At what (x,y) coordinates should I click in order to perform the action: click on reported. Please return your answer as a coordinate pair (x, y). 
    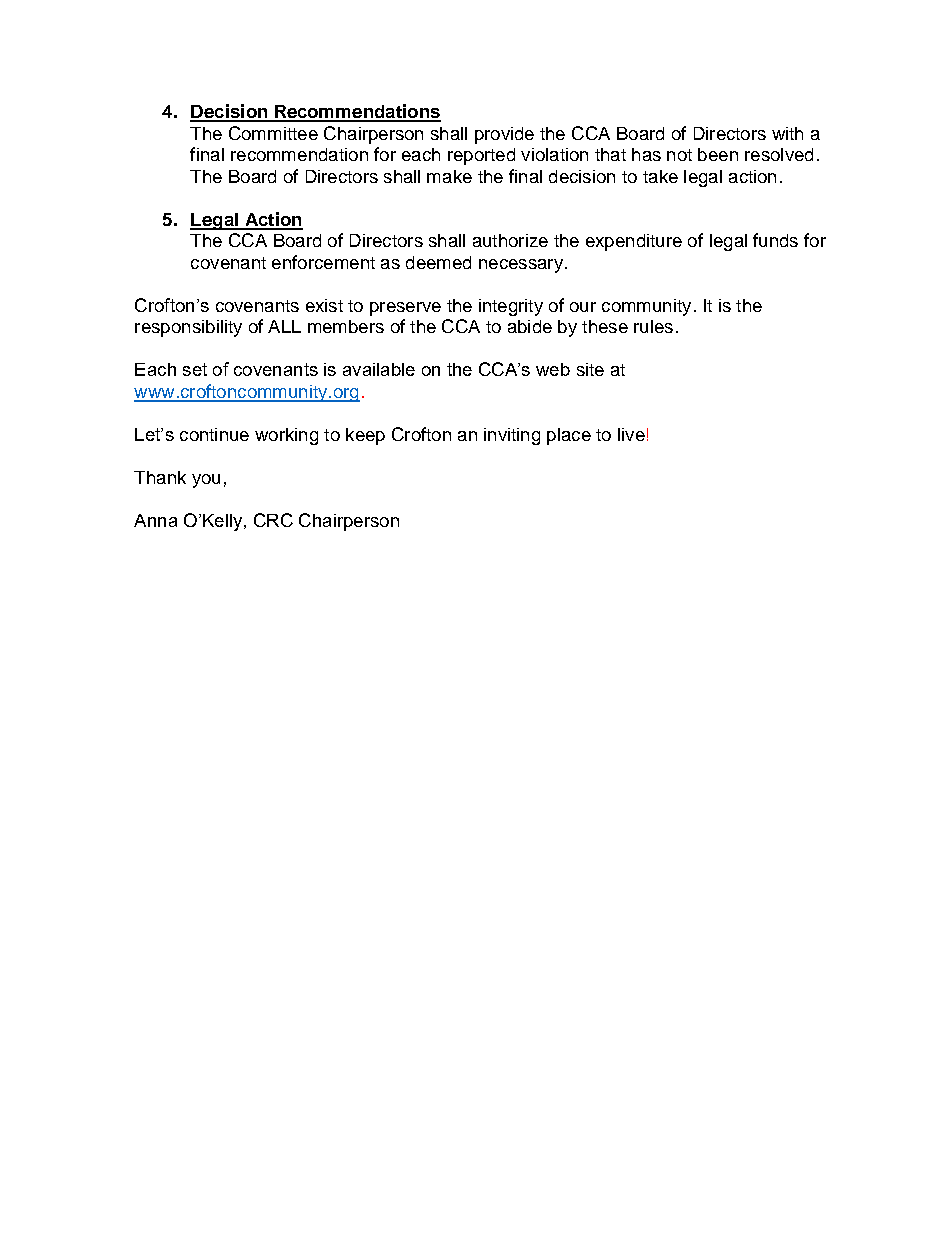
    Looking at the image, I should click on (481, 156).
